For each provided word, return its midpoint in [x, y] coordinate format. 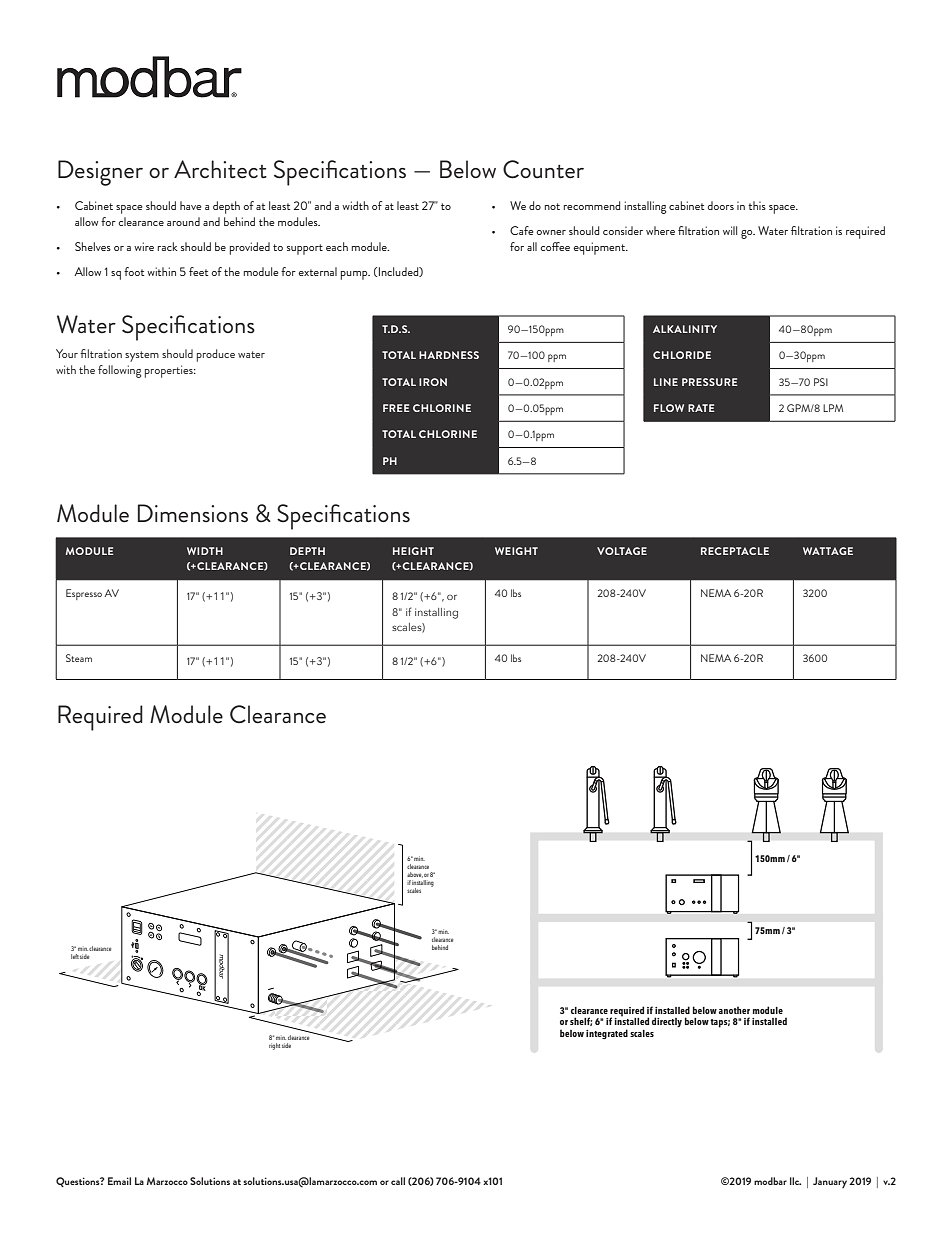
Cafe [521, 230]
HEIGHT [413, 551]
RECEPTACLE [735, 551]
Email [119, 1181]
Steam [79, 658]
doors [720, 205]
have [190, 205]
